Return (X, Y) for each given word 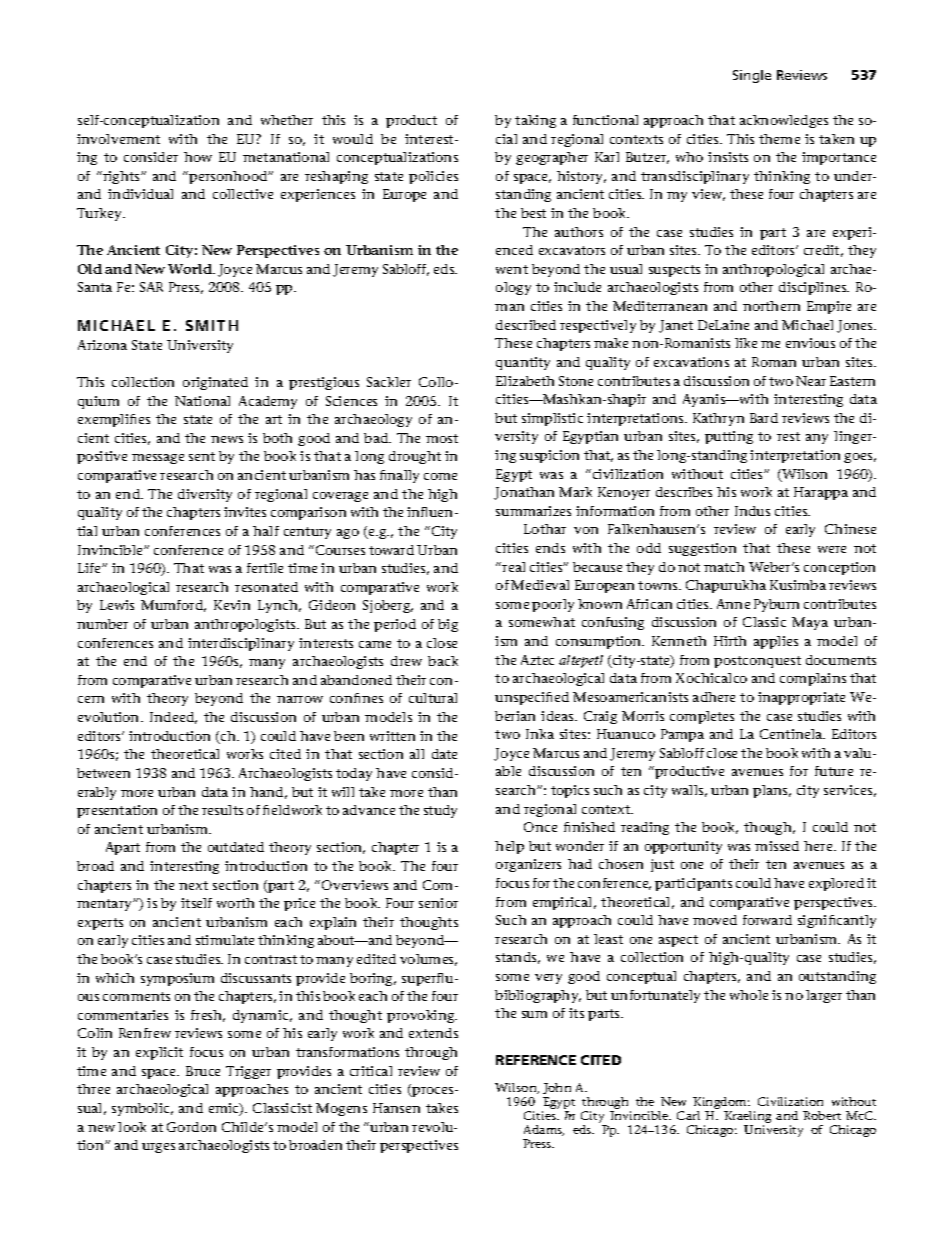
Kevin (232, 605)
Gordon (191, 1127)
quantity (523, 363)
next (193, 885)
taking (535, 121)
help (509, 847)
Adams (544, 1130)
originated (215, 383)
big (448, 625)
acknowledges (784, 121)
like (746, 343)
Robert (822, 1115)
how (198, 157)
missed (777, 846)
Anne (733, 604)
